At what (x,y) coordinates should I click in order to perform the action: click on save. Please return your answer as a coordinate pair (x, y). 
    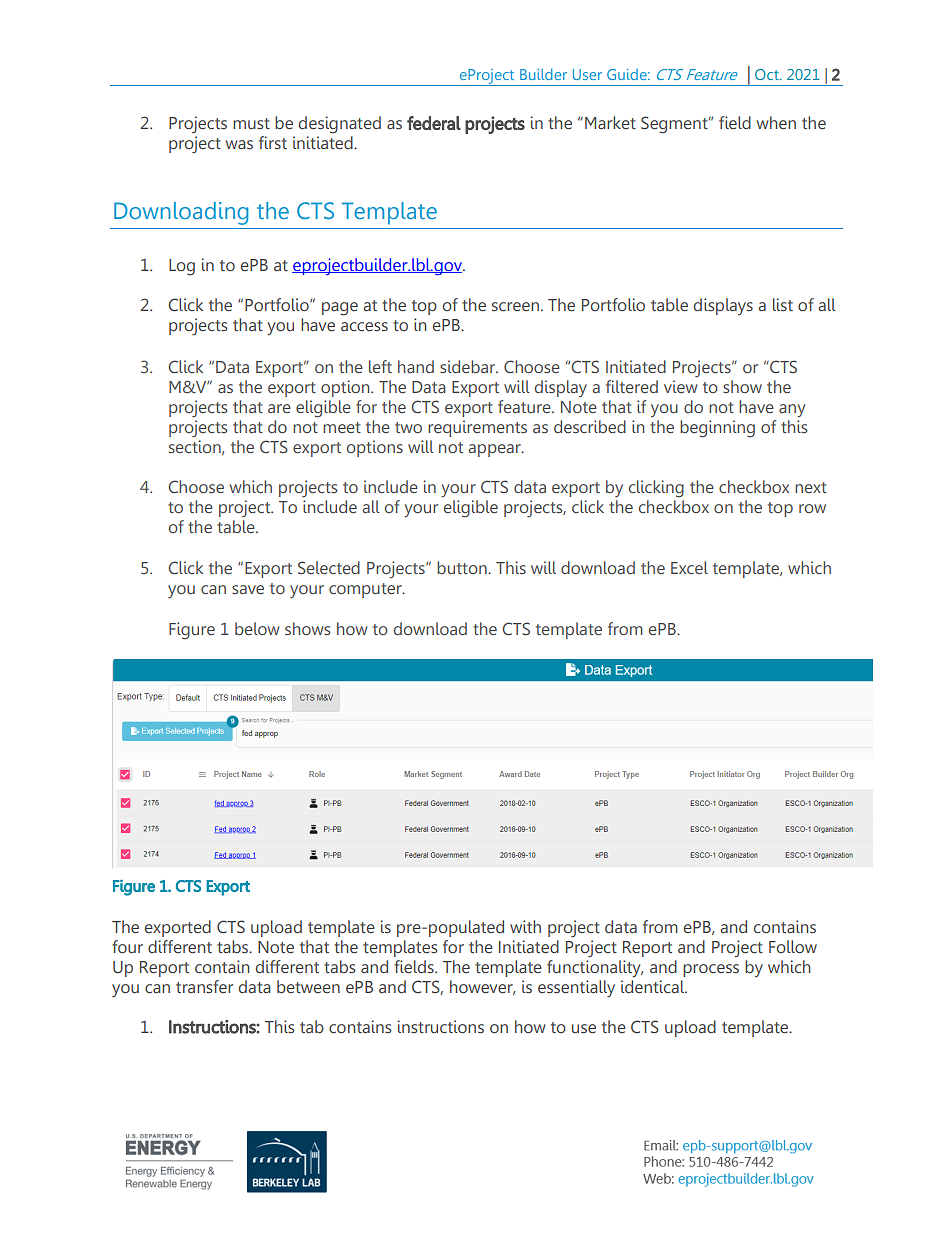
    Looking at the image, I should click on (248, 589).
